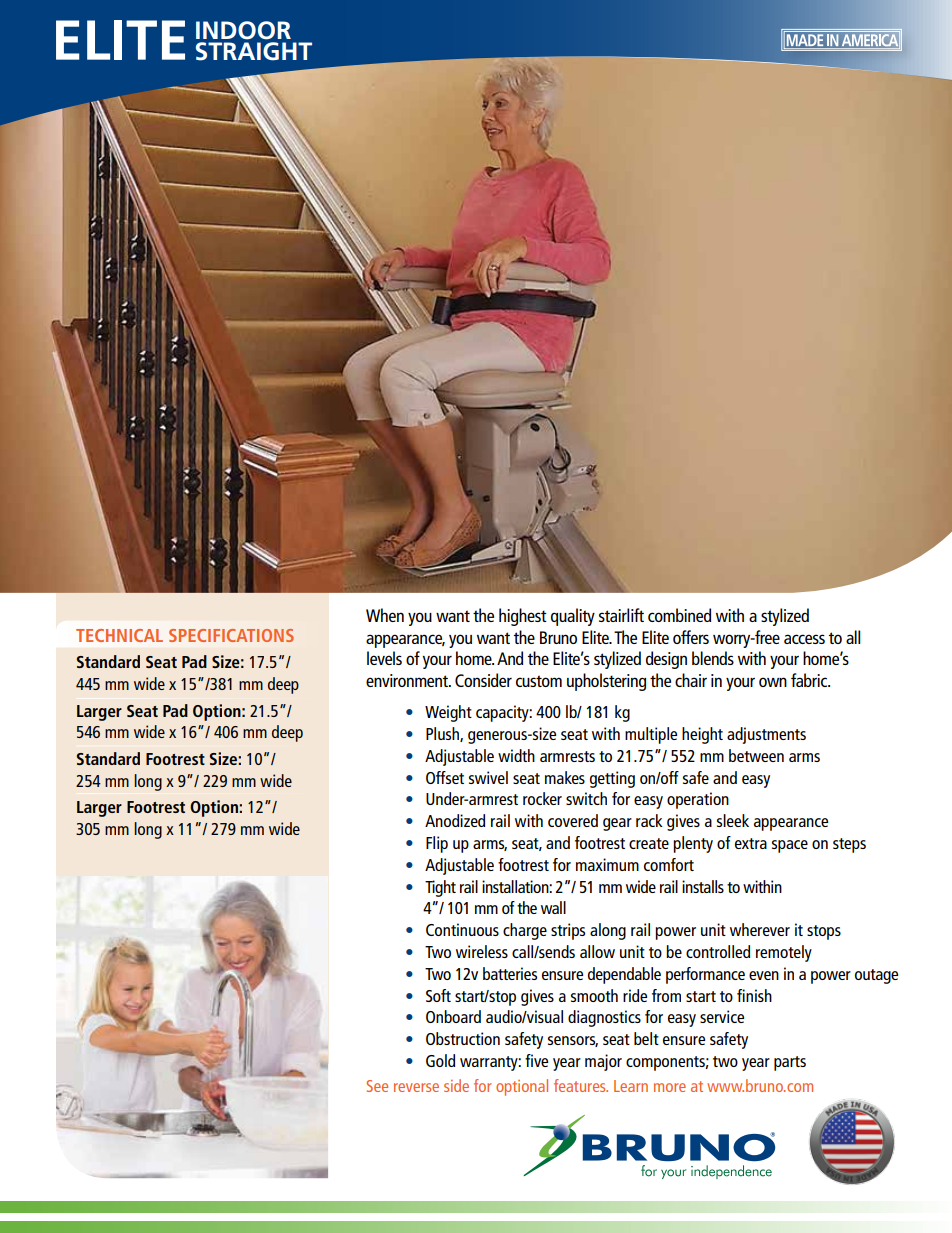 Image resolution: width=952 pixels, height=1233 pixels. Describe the element at coordinates (691, 637) in the screenshot. I see `offers` at that location.
